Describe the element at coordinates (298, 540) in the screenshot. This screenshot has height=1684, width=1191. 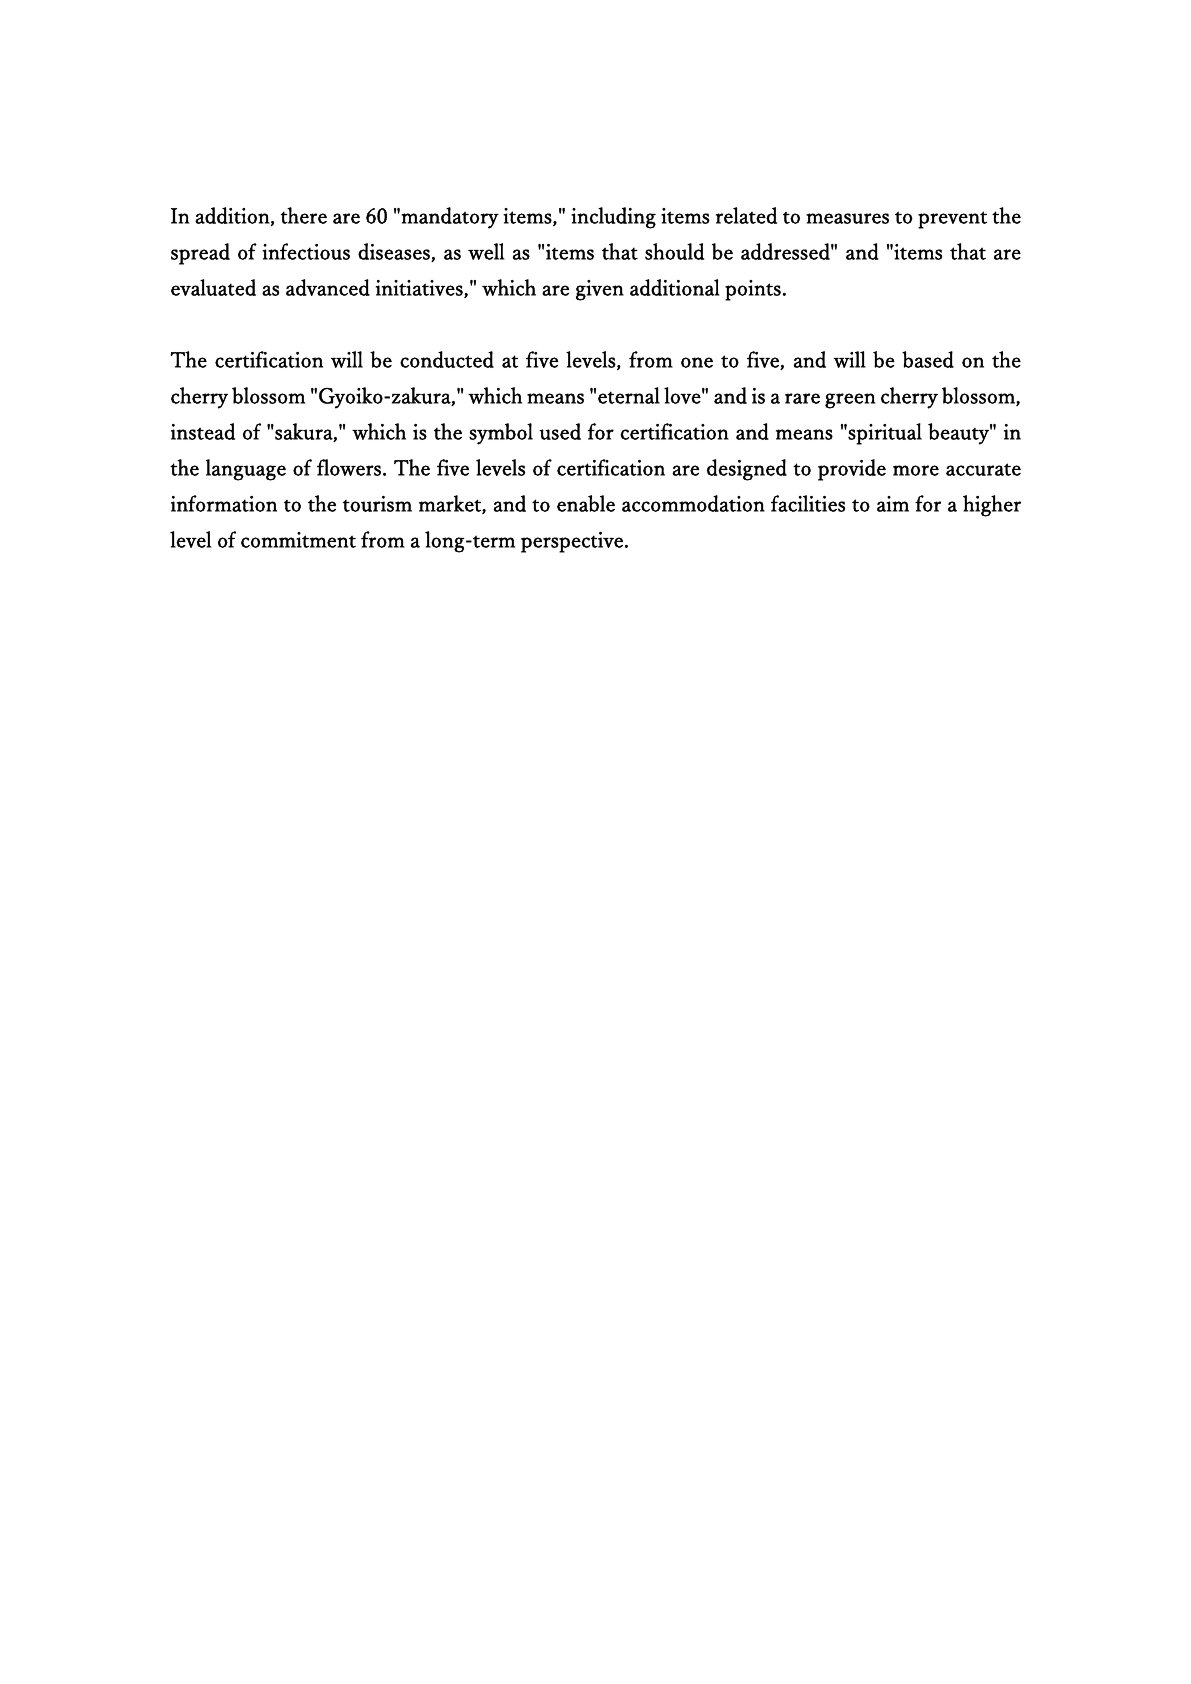
I see `commitment` at that location.
